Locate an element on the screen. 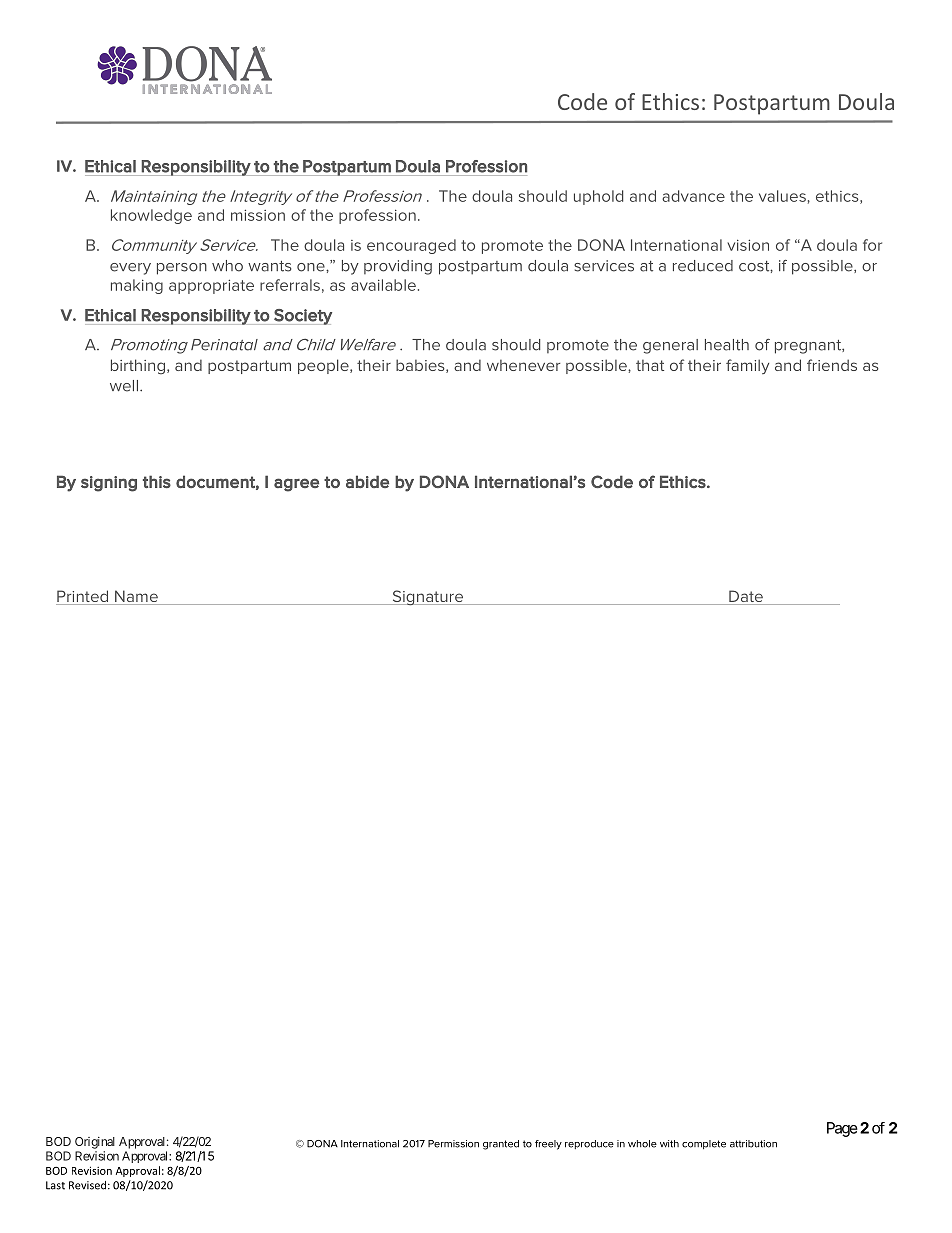  granted is located at coordinates (501, 1145).
